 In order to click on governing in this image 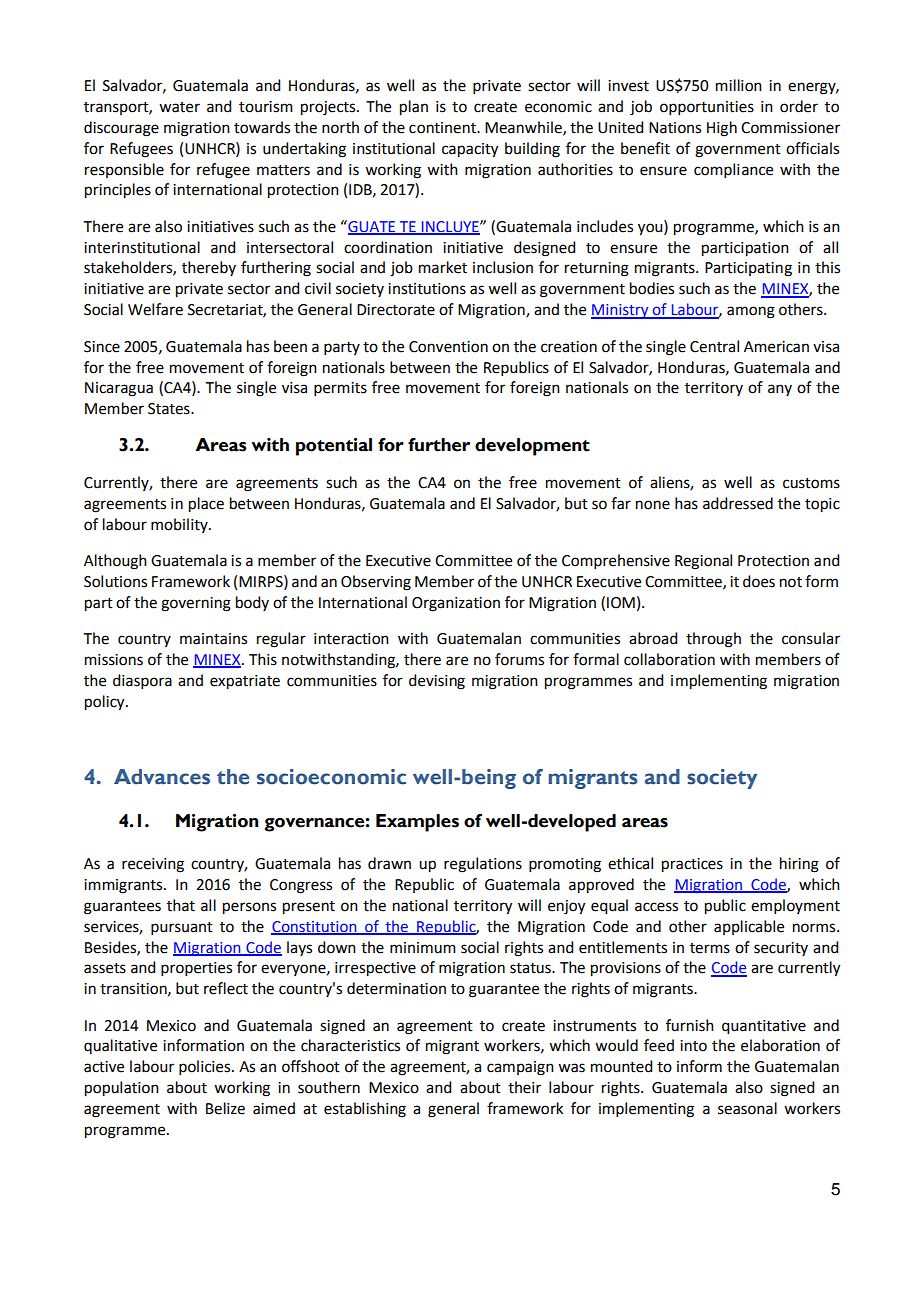, I will do `click(196, 604)`.
